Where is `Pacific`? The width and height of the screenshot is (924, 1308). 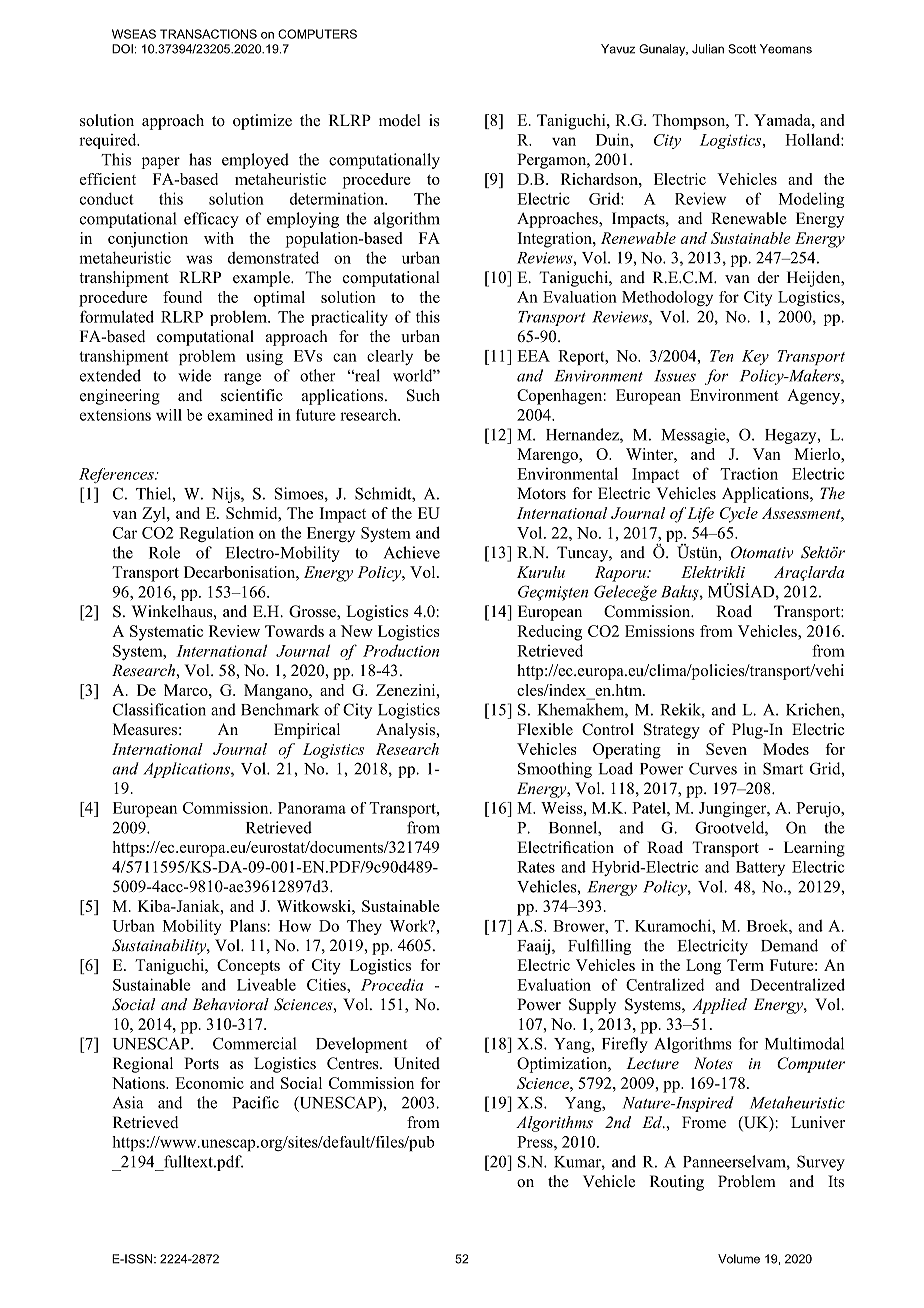
Pacific is located at coordinates (255, 1102).
